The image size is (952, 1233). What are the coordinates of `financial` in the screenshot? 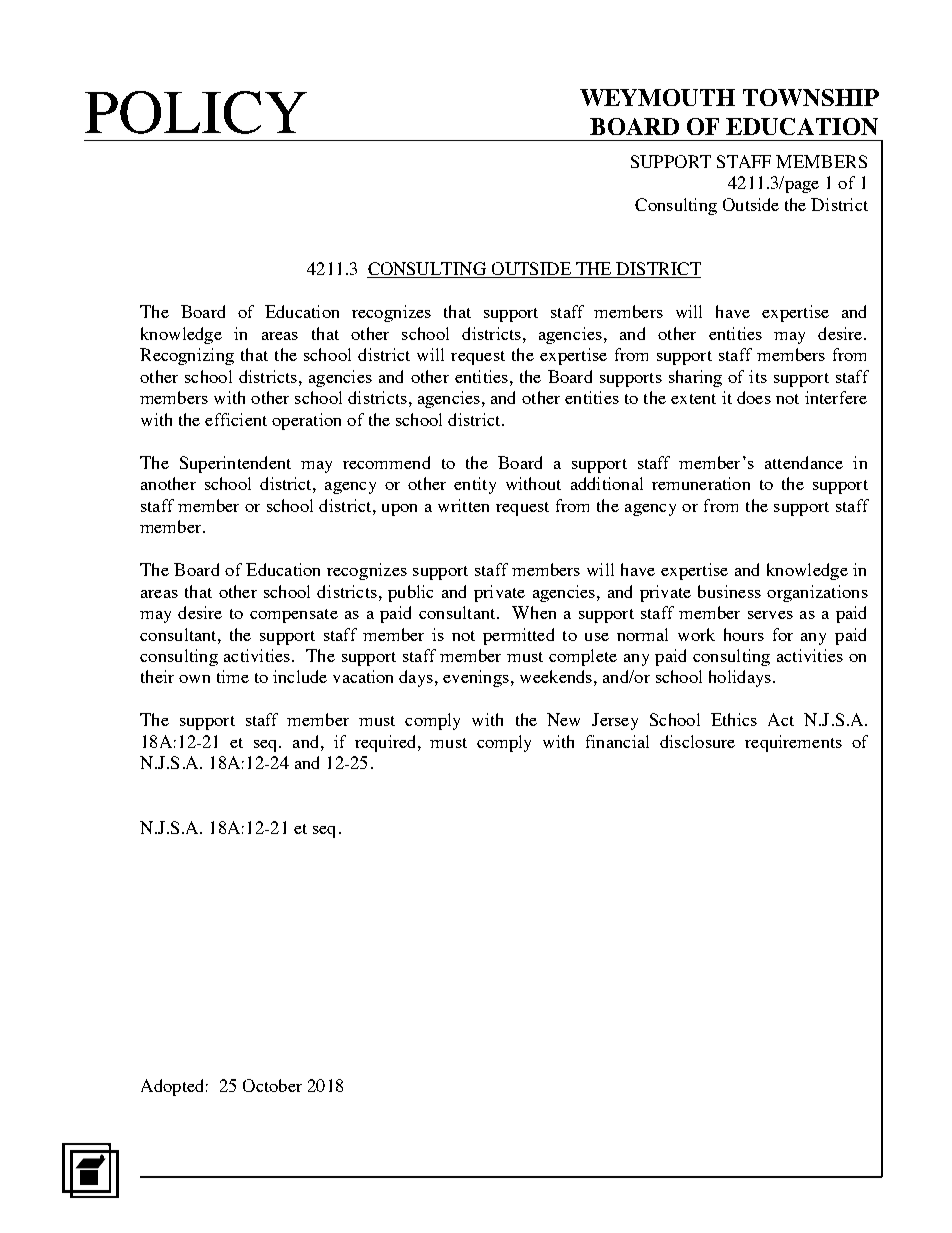 It's located at (617, 741).
